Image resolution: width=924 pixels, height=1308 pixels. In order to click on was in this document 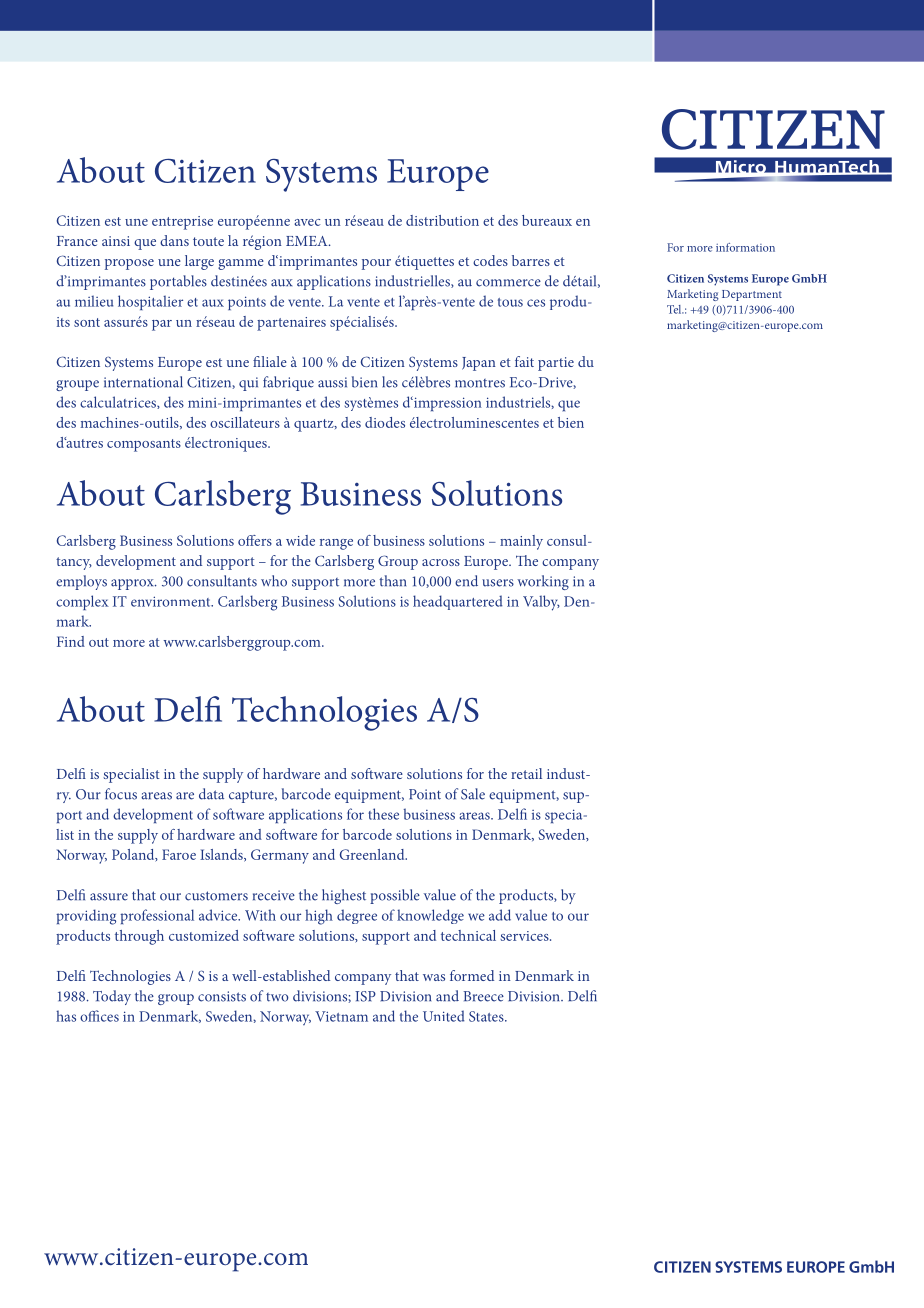, I will do `click(434, 977)`.
